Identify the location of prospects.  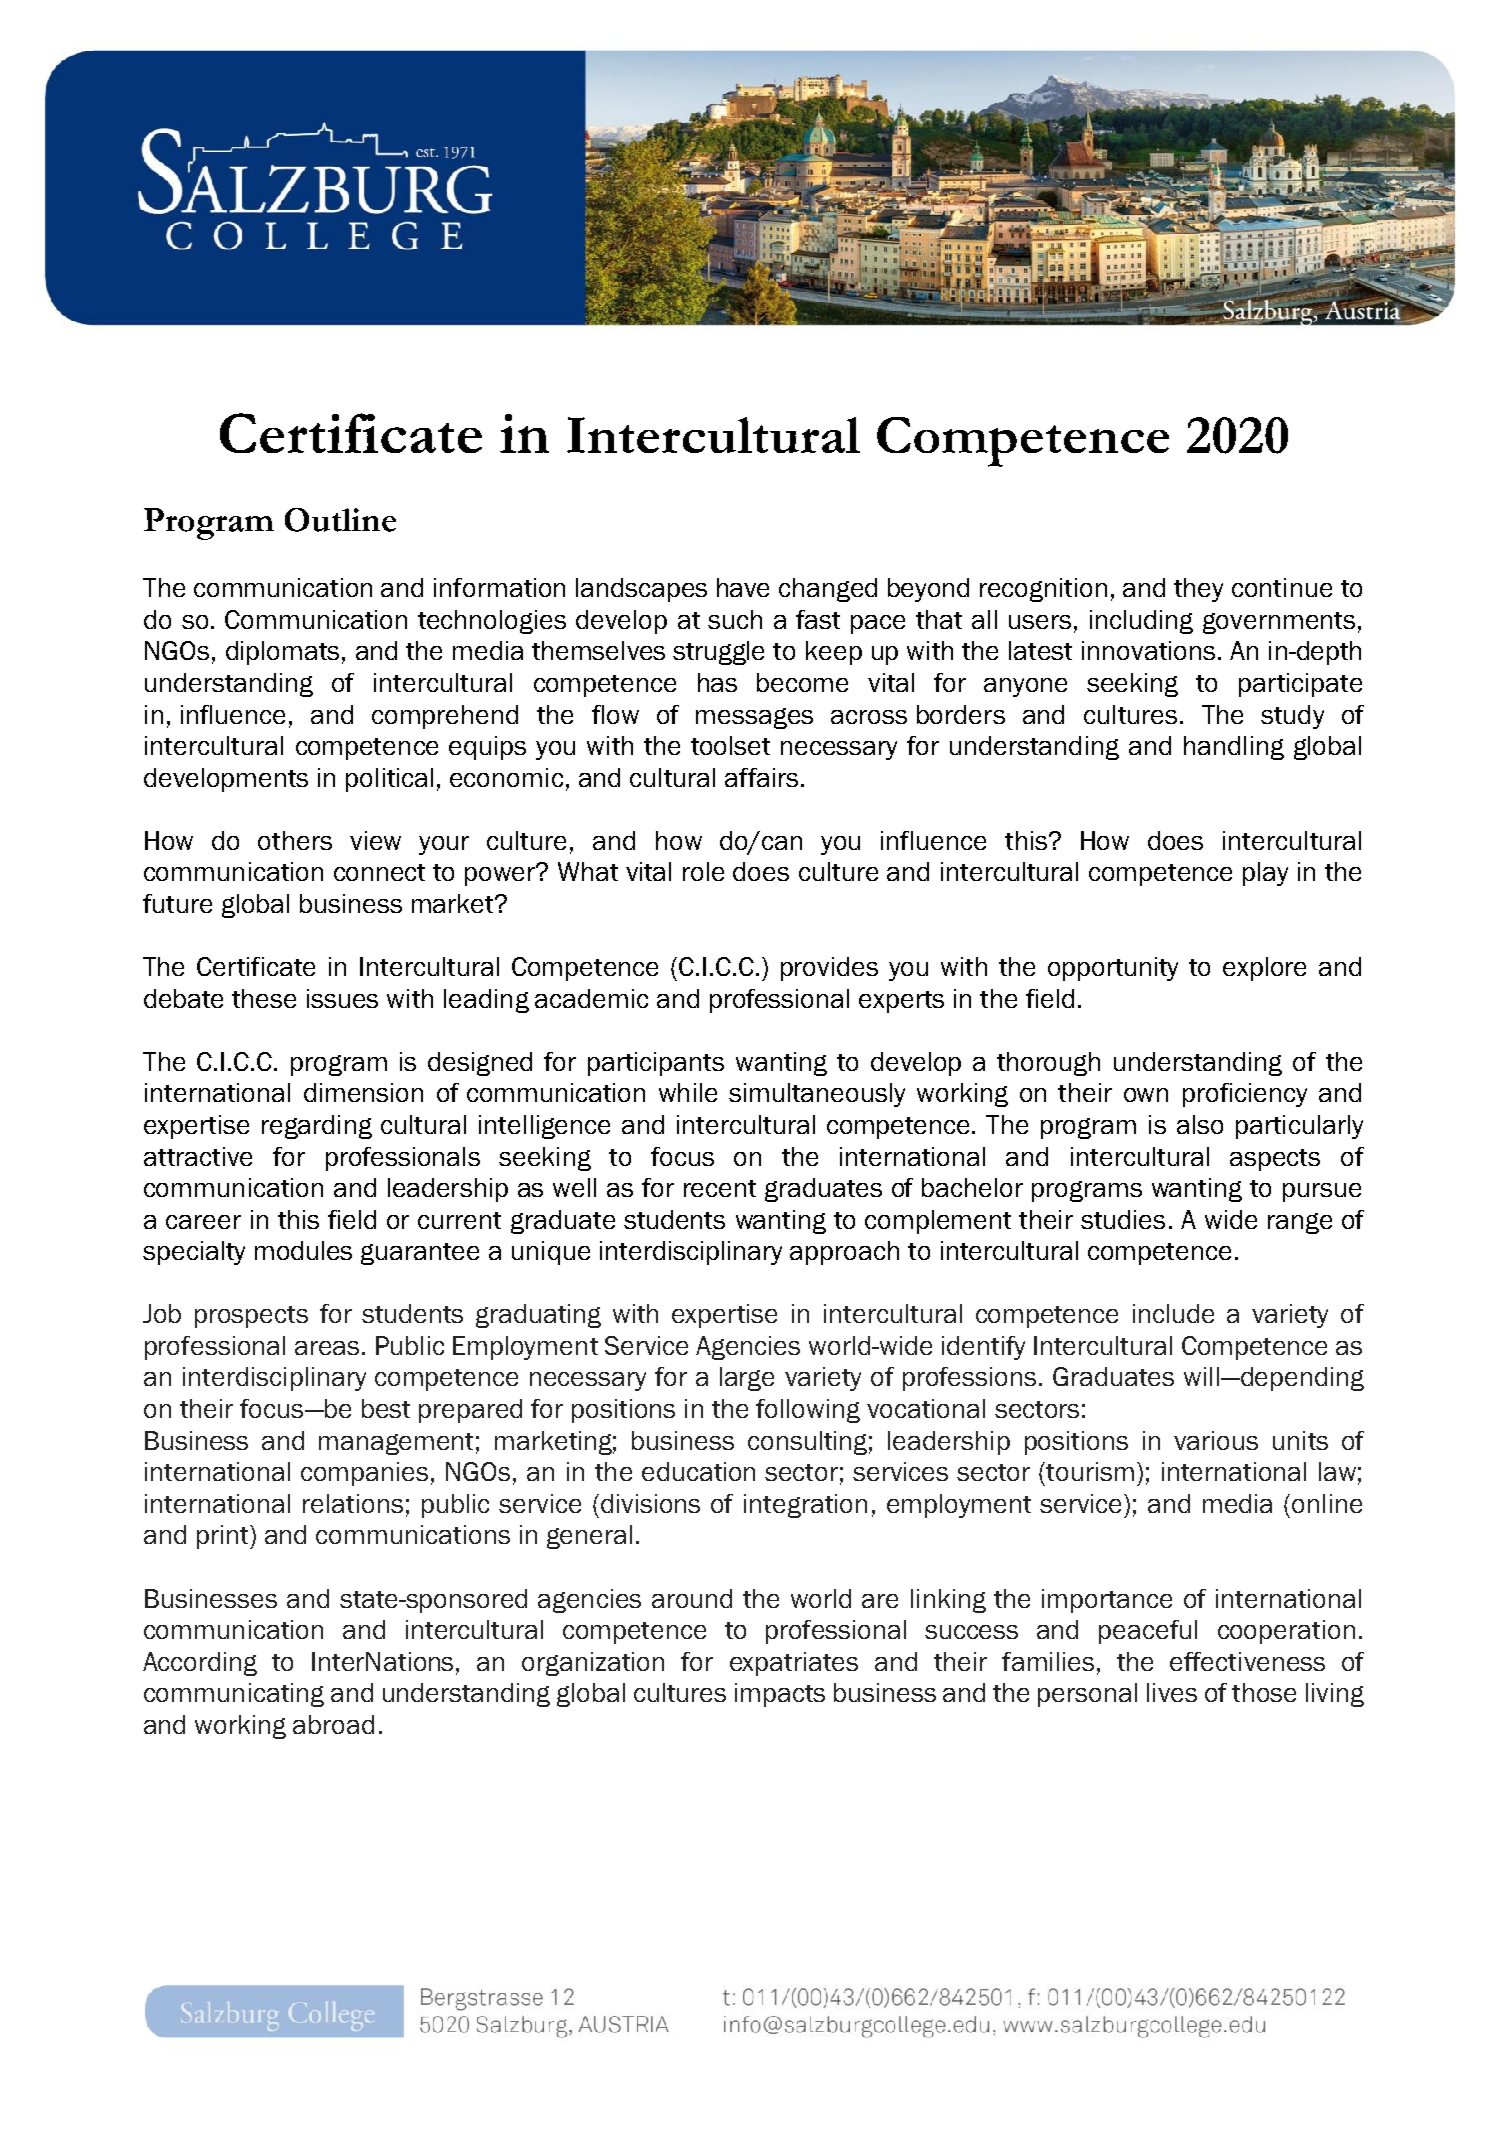
(251, 1317).
